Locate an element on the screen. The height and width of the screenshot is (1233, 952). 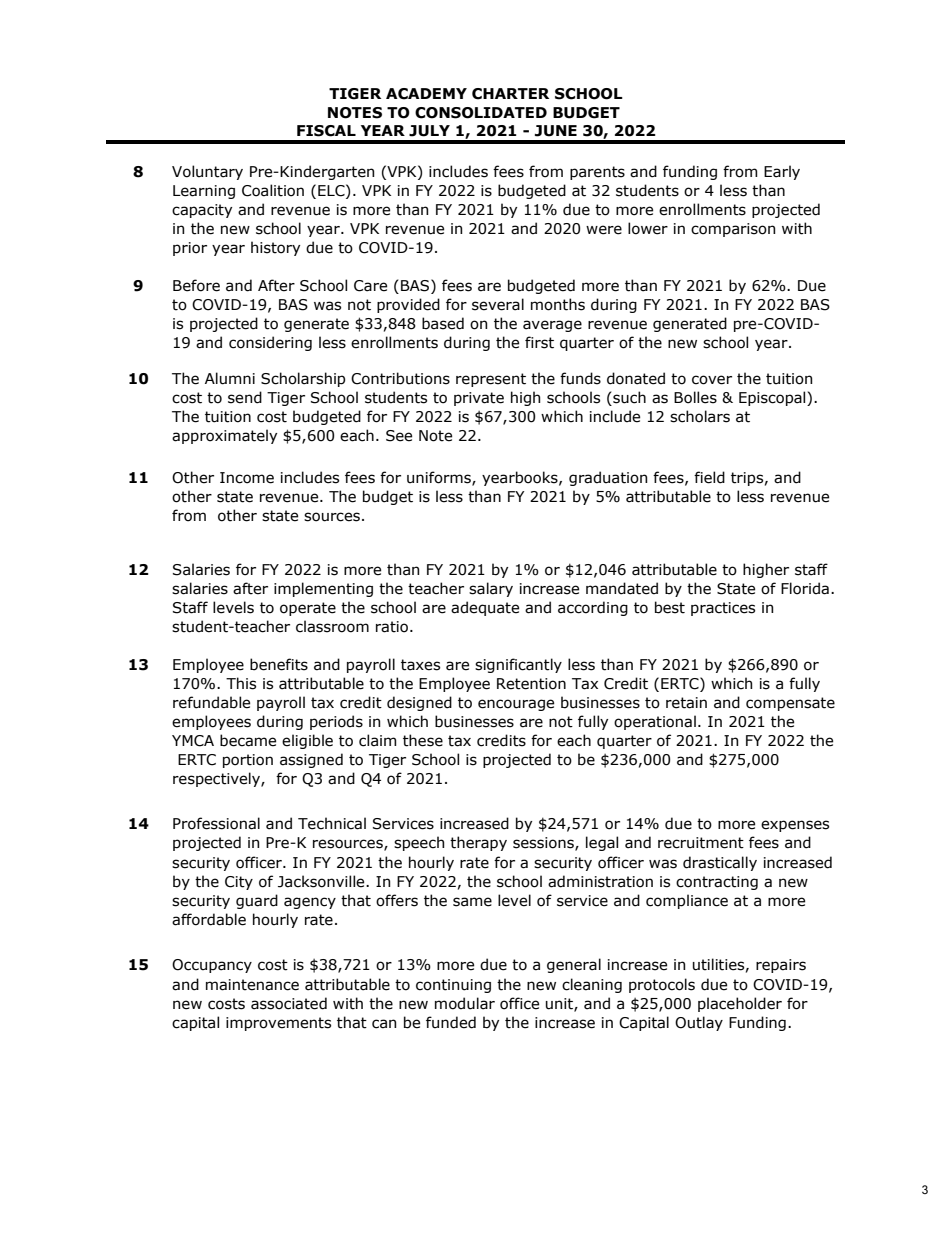
Episcopal is located at coordinates (773, 398).
